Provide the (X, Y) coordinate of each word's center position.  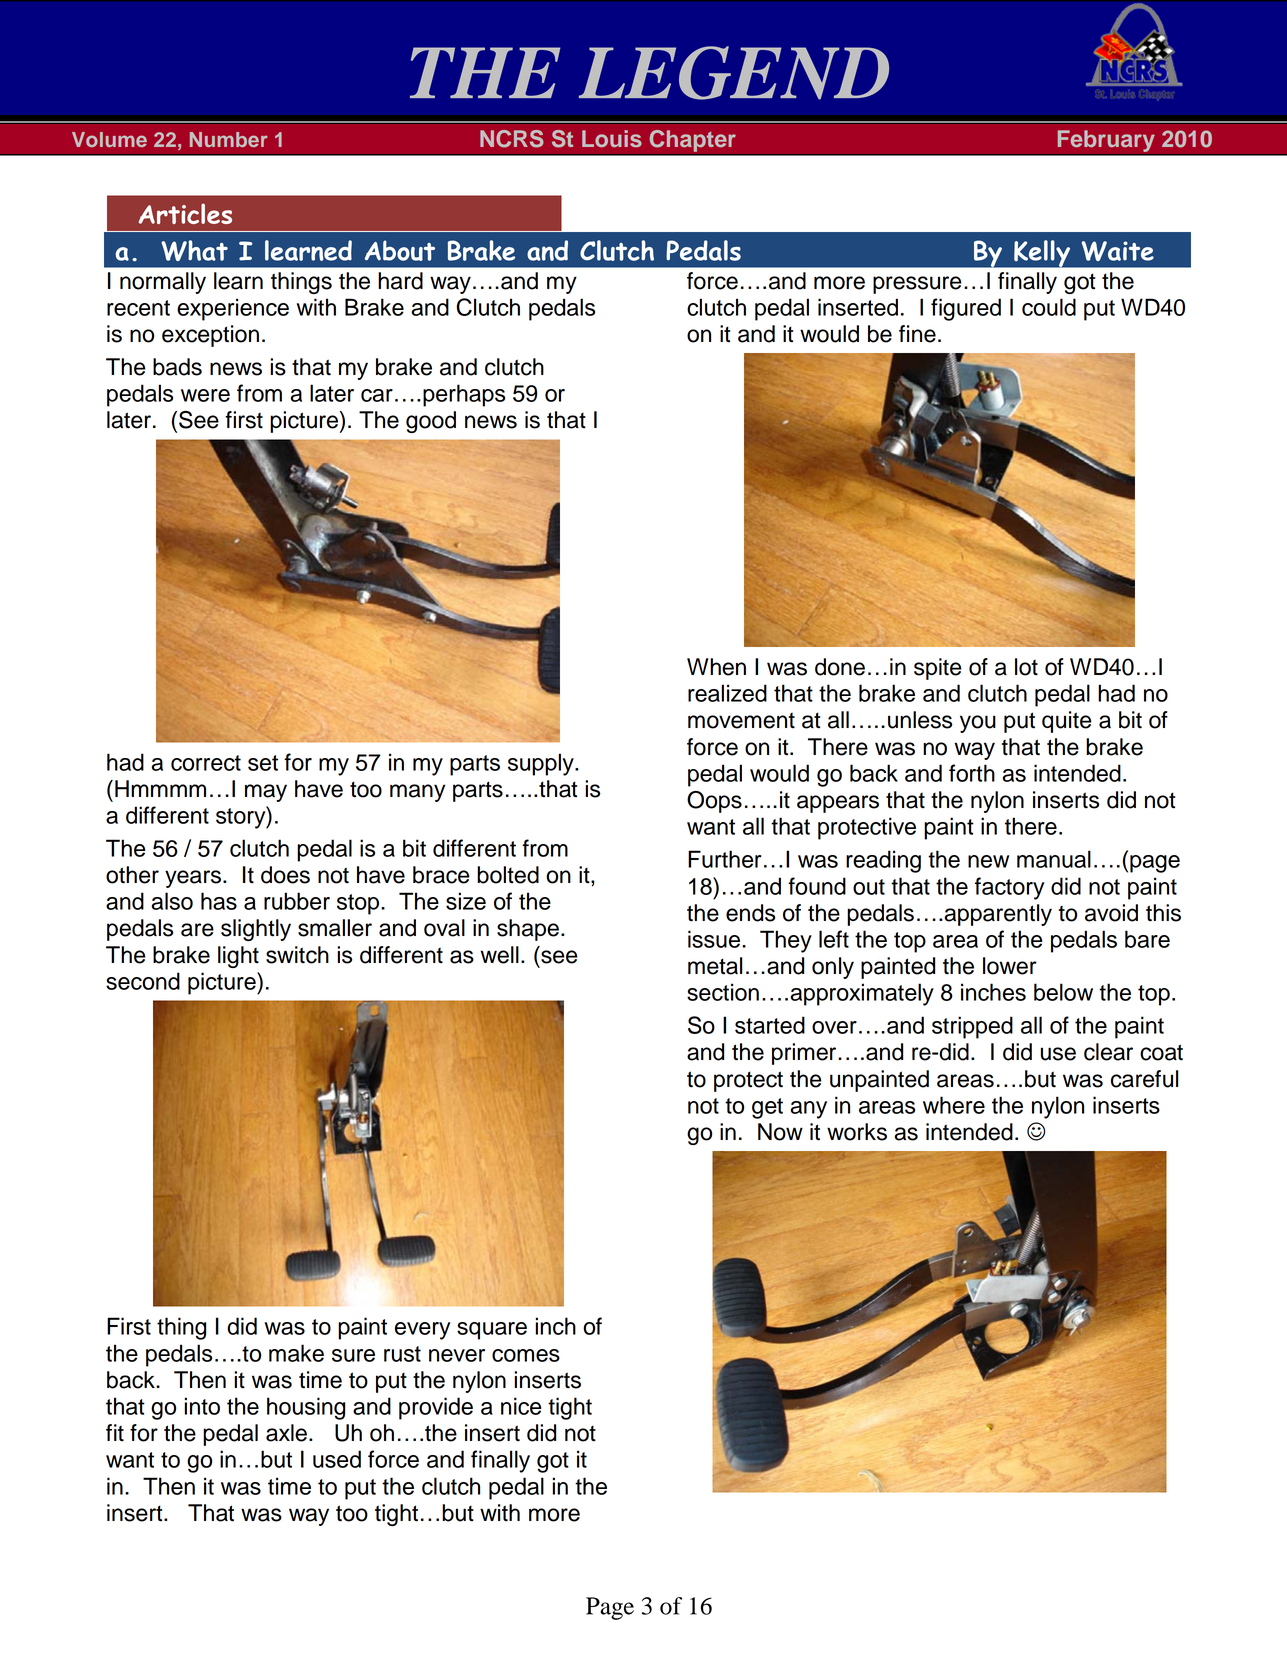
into (202, 1406)
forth (972, 773)
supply (542, 764)
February (1106, 142)
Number (229, 139)
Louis (612, 138)
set (263, 763)
